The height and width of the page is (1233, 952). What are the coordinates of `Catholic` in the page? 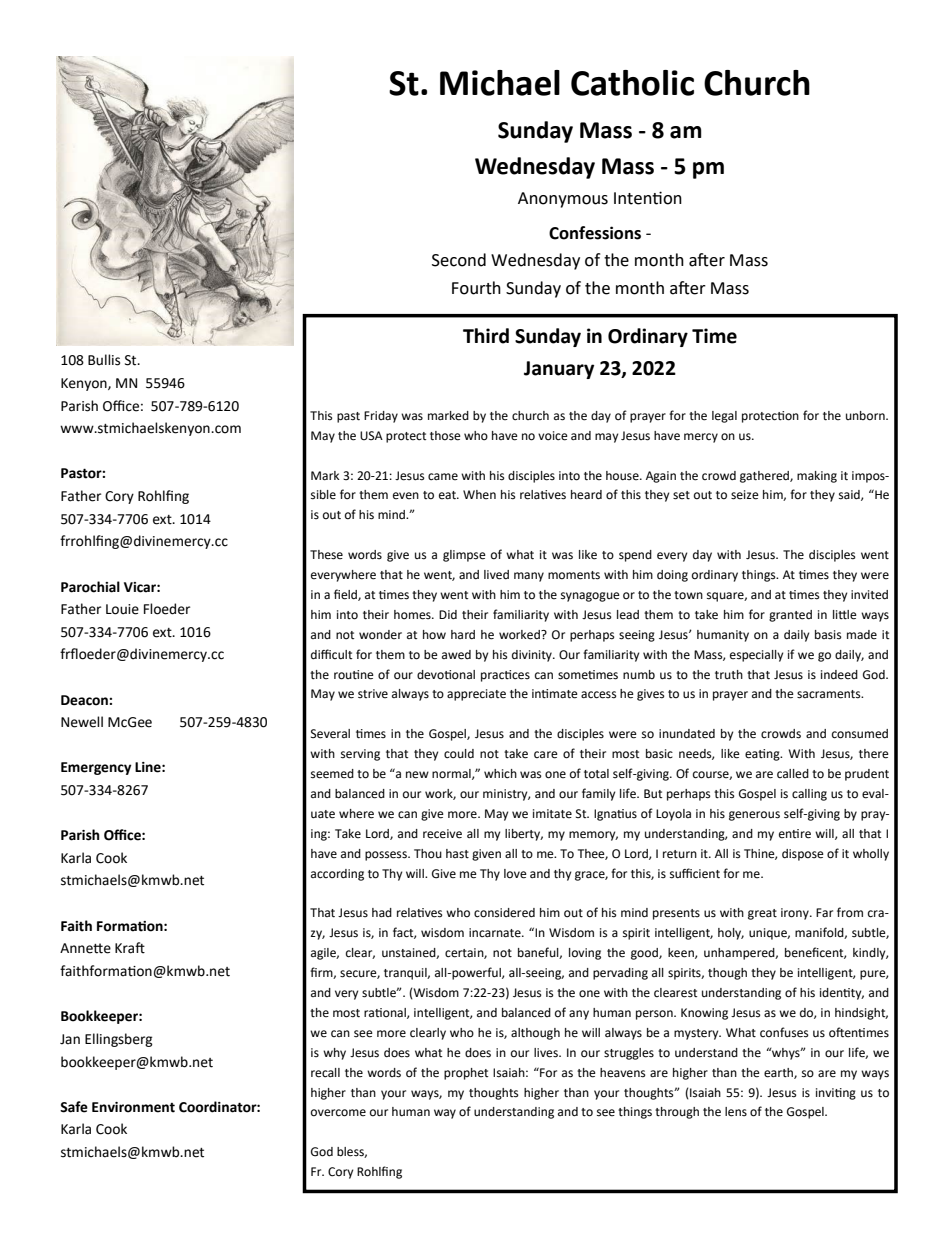 It's located at (632, 83).
